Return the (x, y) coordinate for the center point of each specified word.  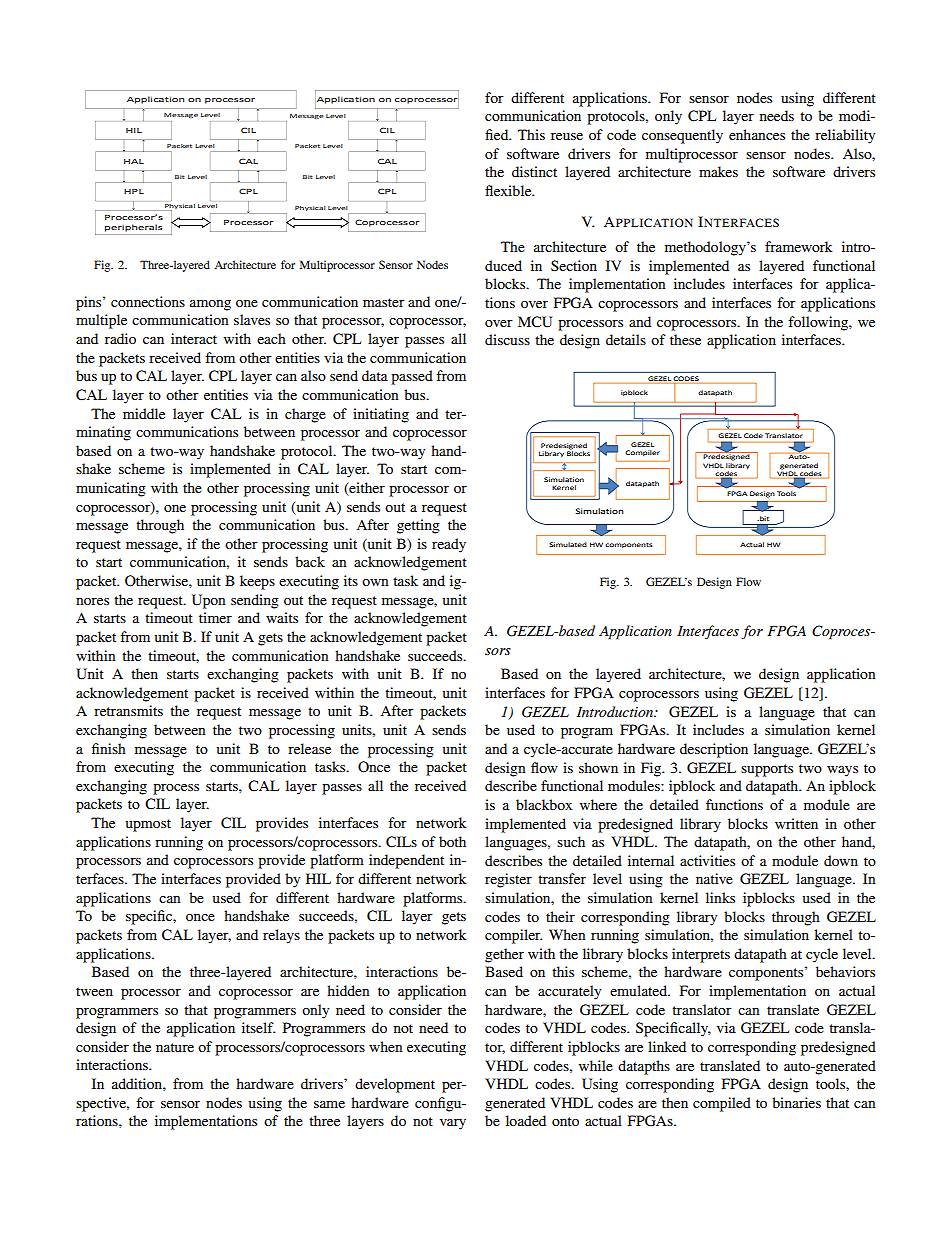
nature (175, 1047)
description (714, 750)
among (210, 305)
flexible (509, 190)
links (720, 897)
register (508, 880)
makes (718, 171)
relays (281, 936)
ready (449, 545)
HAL (134, 161)
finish (109, 748)
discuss (507, 339)
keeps (257, 582)
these (685, 339)
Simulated (568, 544)
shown (598, 767)
